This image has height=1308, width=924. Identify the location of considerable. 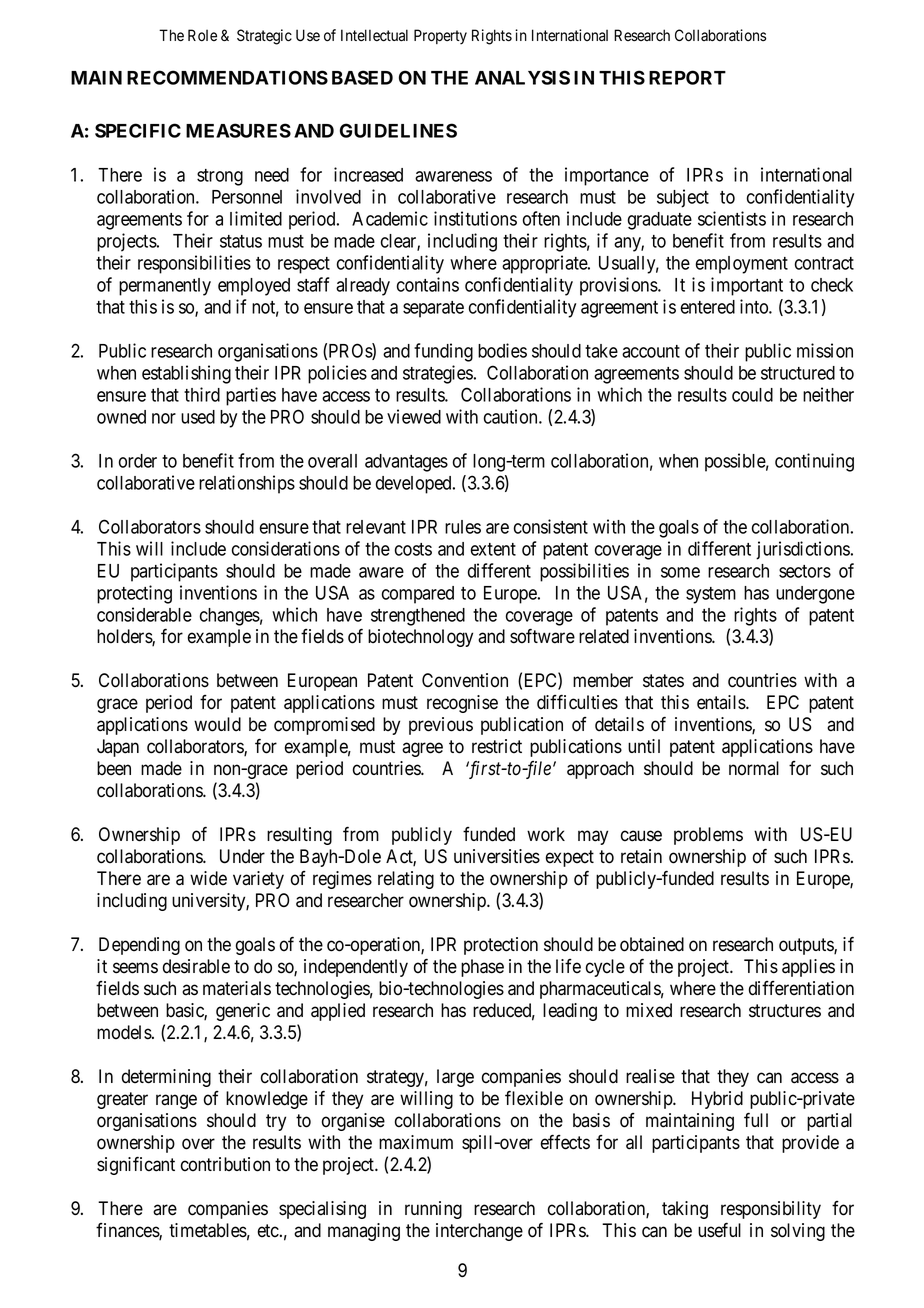
(144, 614).
